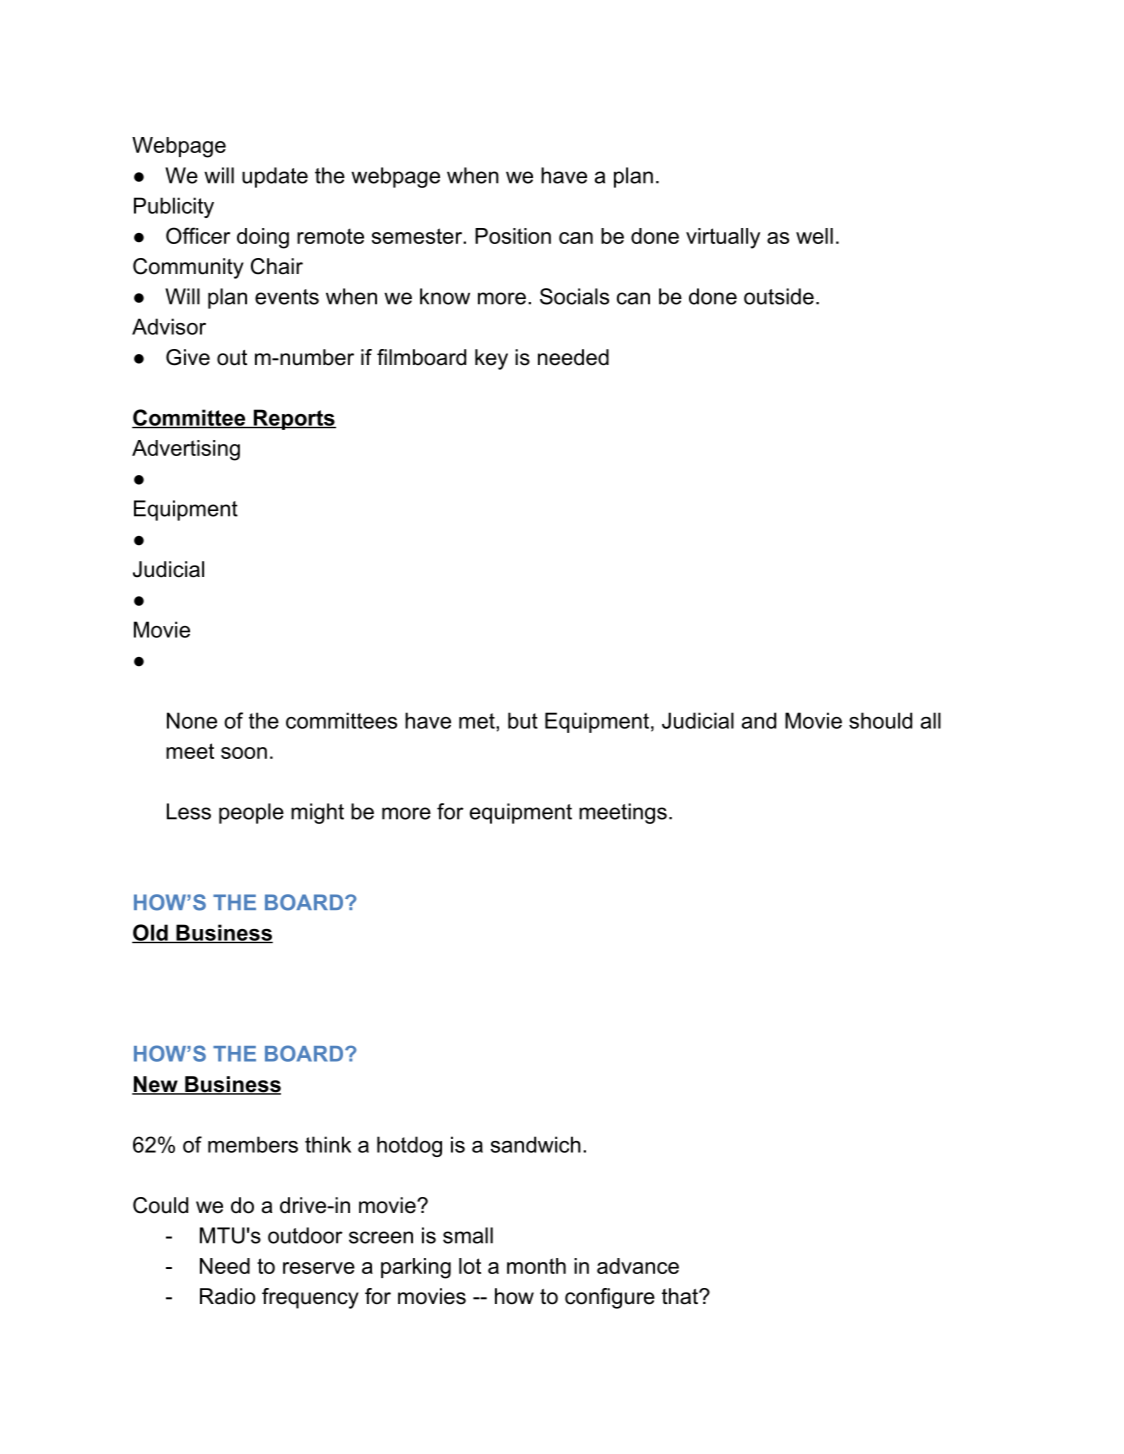 This document has width=1124, height=1454. What do you see at coordinates (263, 238) in the document?
I see `doing` at bounding box center [263, 238].
